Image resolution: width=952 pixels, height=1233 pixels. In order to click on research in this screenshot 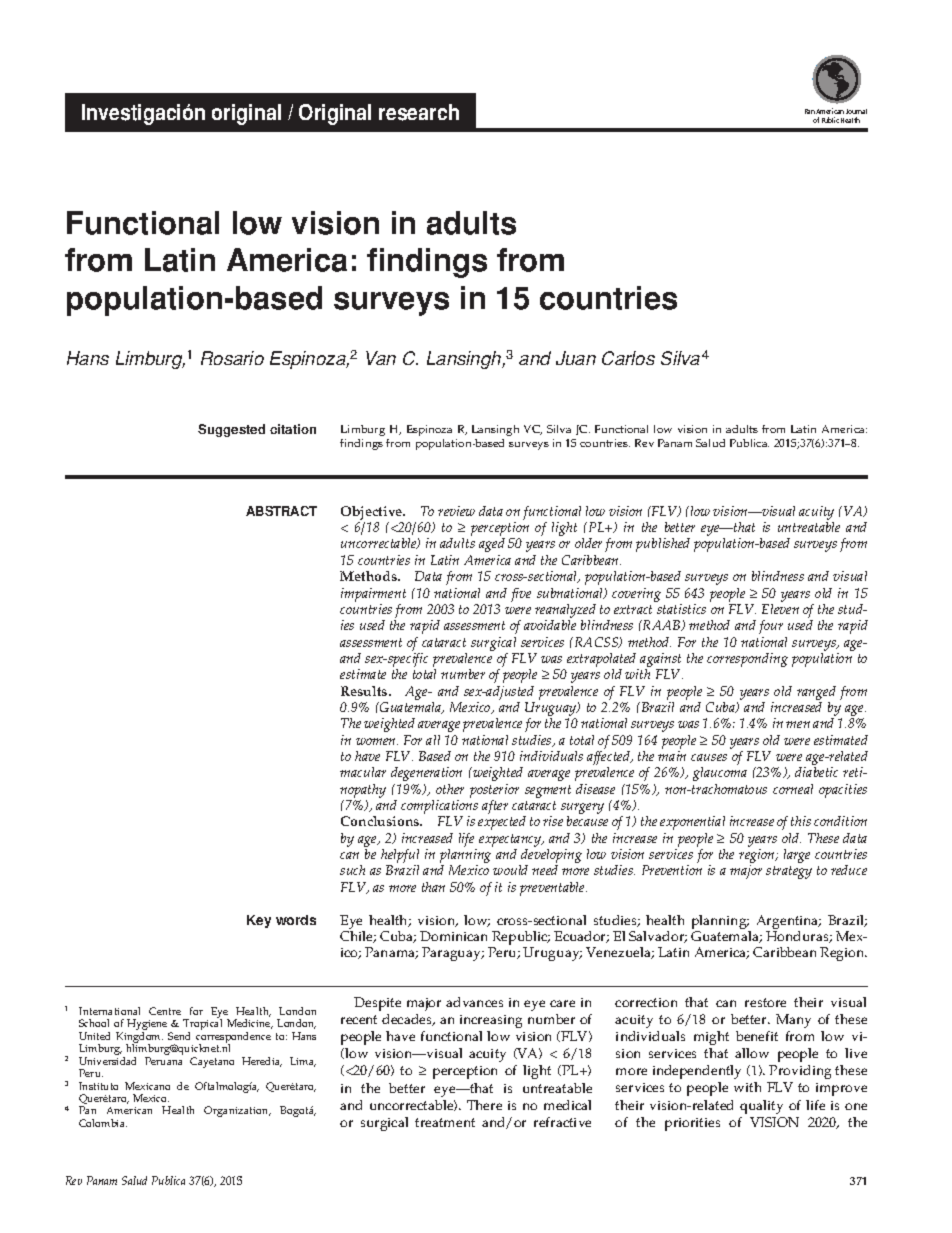, I will do `click(419, 112)`.
